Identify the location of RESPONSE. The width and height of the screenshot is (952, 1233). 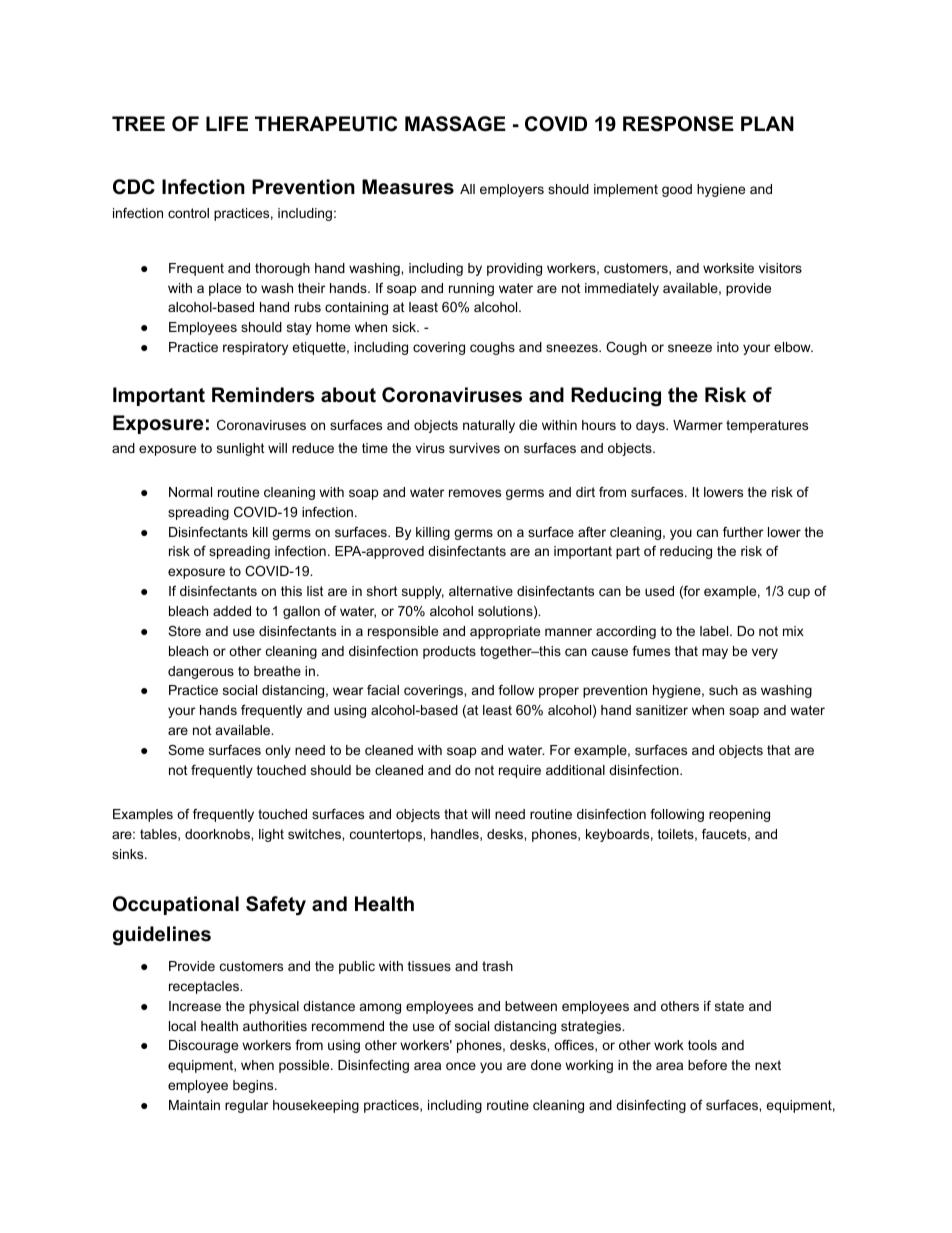
(678, 124).
